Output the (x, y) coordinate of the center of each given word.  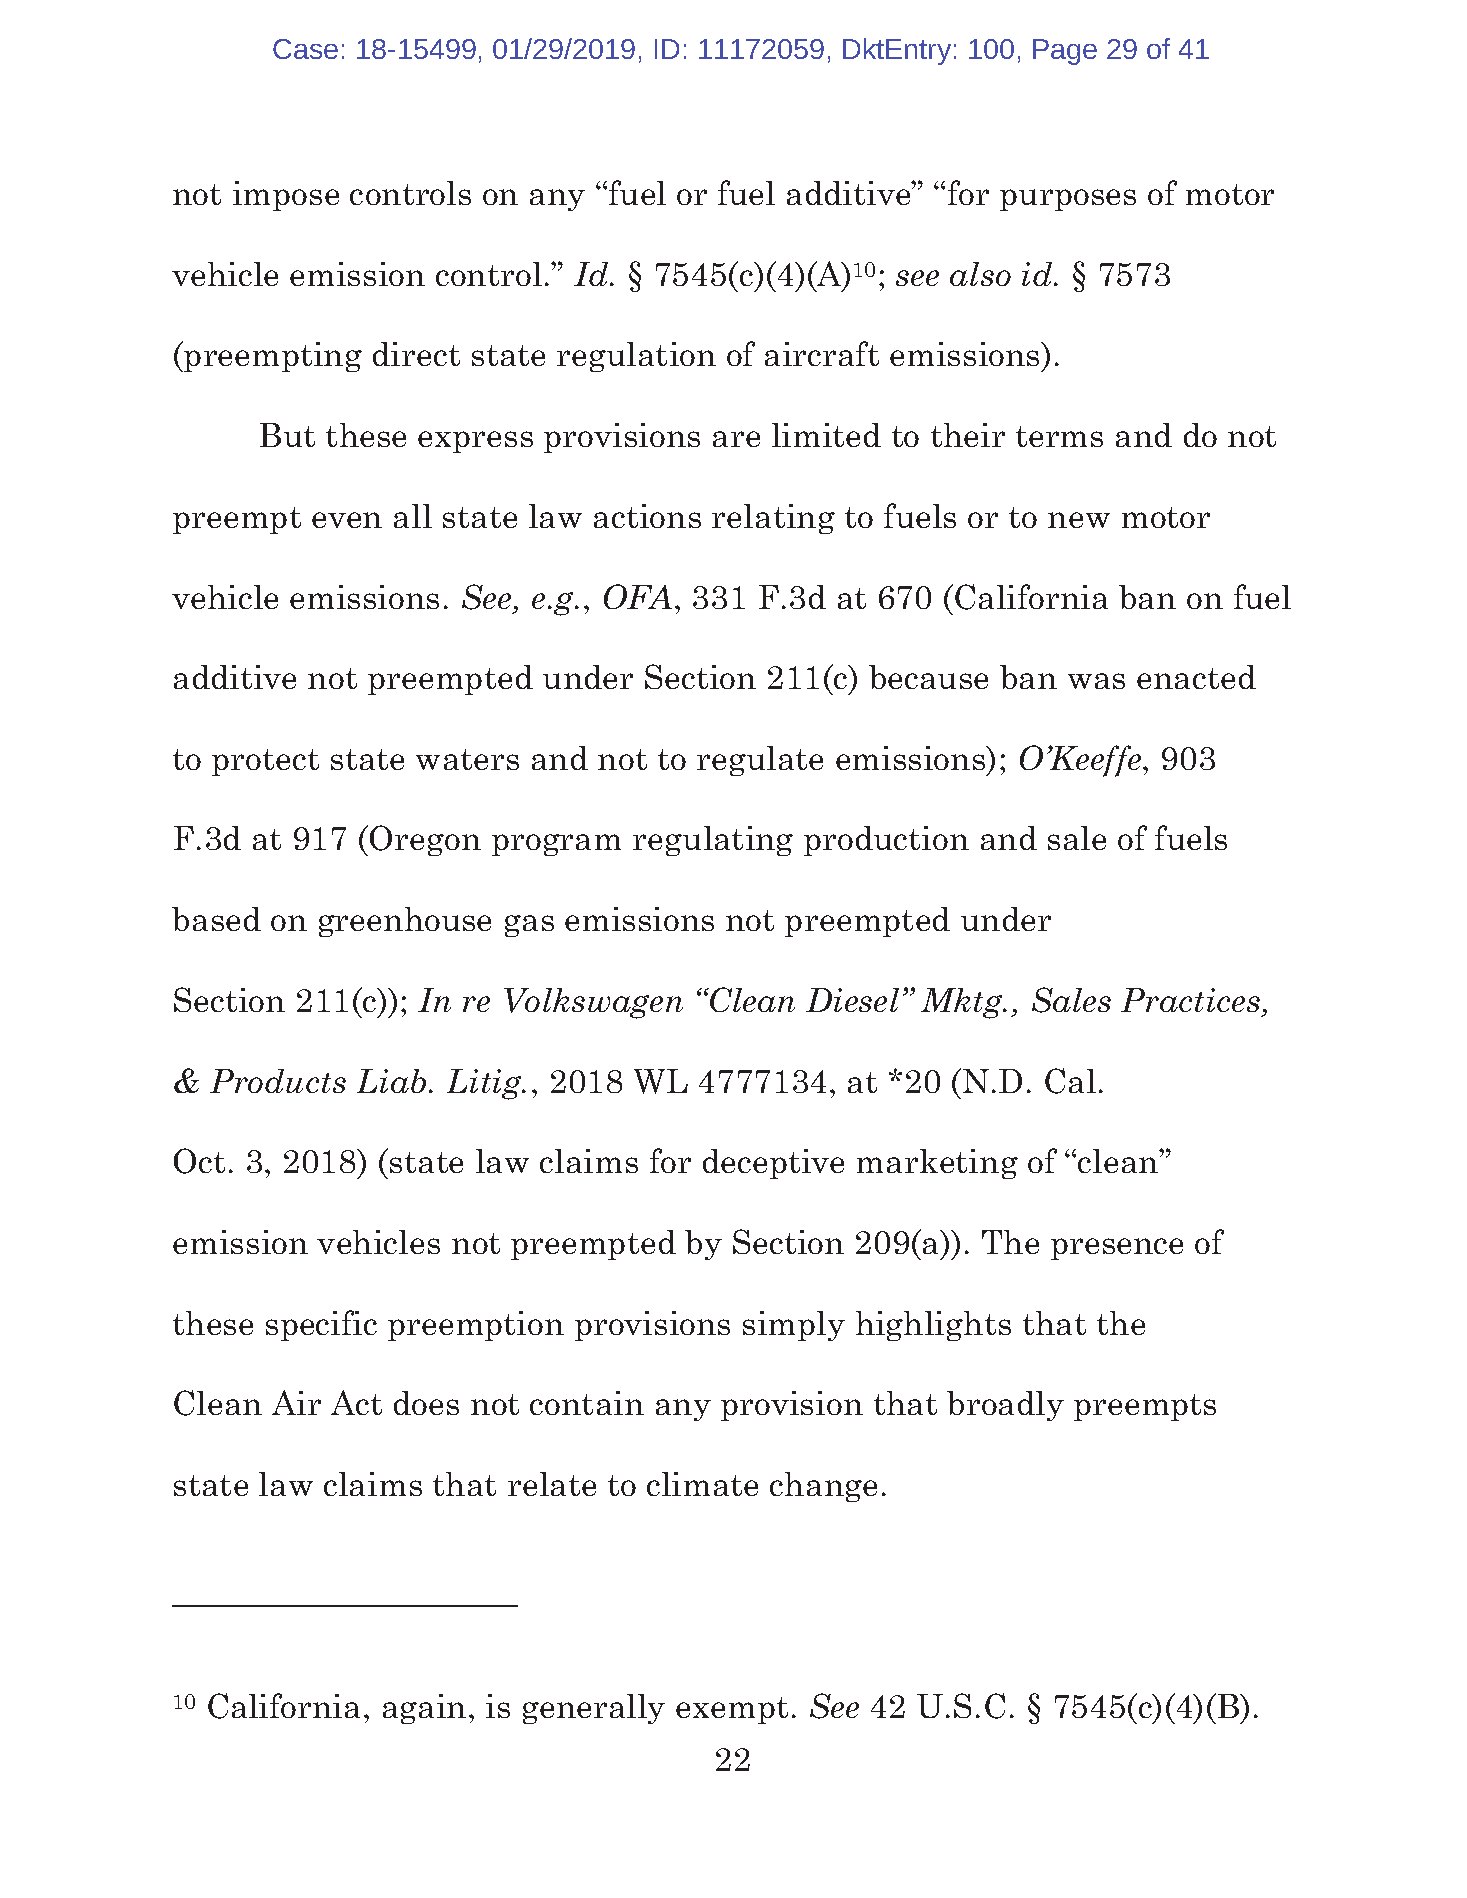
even (347, 520)
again (424, 1709)
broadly (1005, 1406)
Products (278, 1081)
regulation (636, 357)
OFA (638, 596)
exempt (732, 1710)
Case (305, 49)
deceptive (773, 1164)
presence (1117, 1249)
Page (1065, 52)
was (1096, 681)
